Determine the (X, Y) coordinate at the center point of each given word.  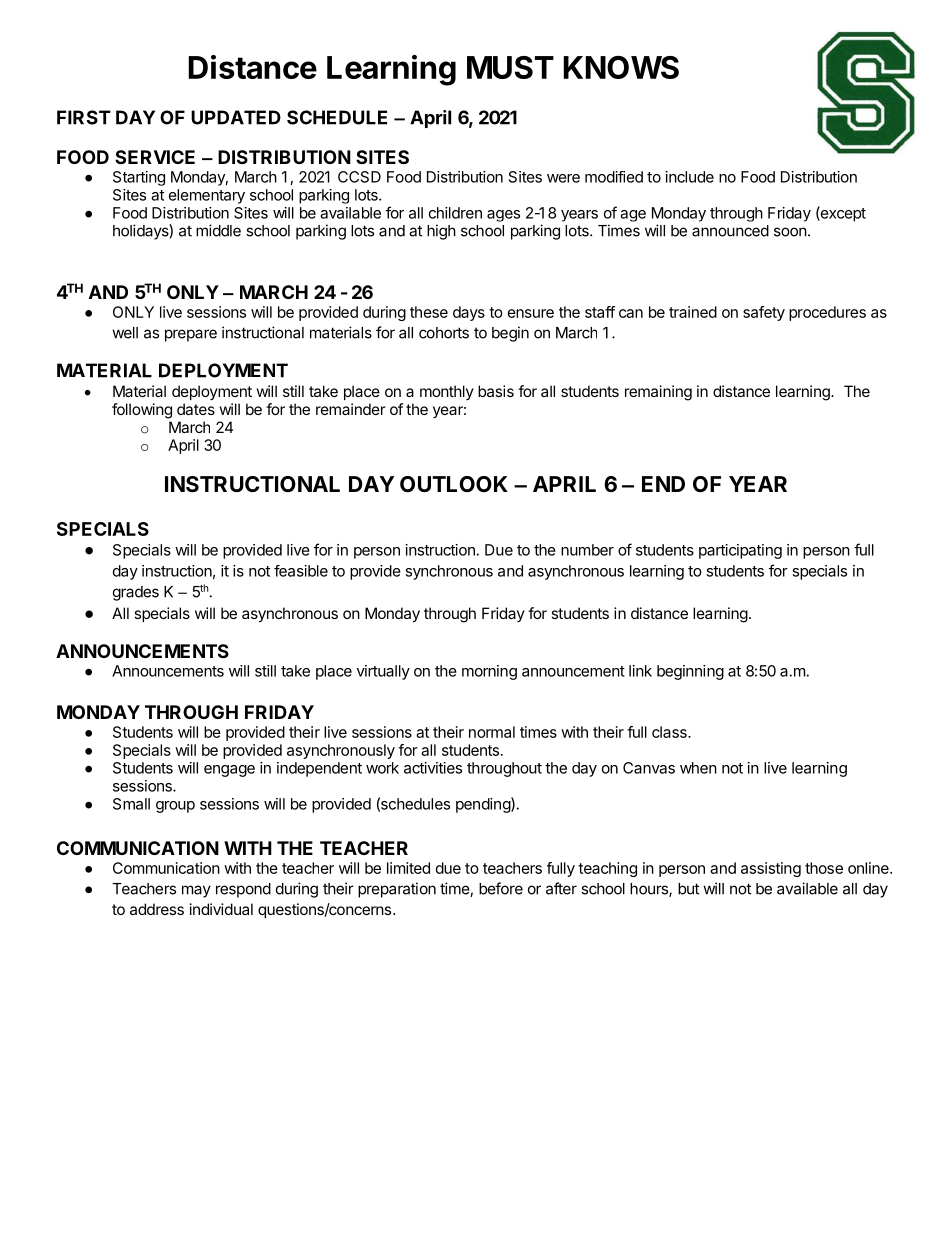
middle (218, 230)
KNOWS (621, 67)
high (441, 232)
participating (740, 551)
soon (790, 232)
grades (136, 593)
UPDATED (236, 117)
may (196, 891)
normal (492, 732)
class (670, 732)
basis (496, 391)
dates (196, 409)
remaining (658, 393)
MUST (510, 67)
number (587, 550)
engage (229, 771)
